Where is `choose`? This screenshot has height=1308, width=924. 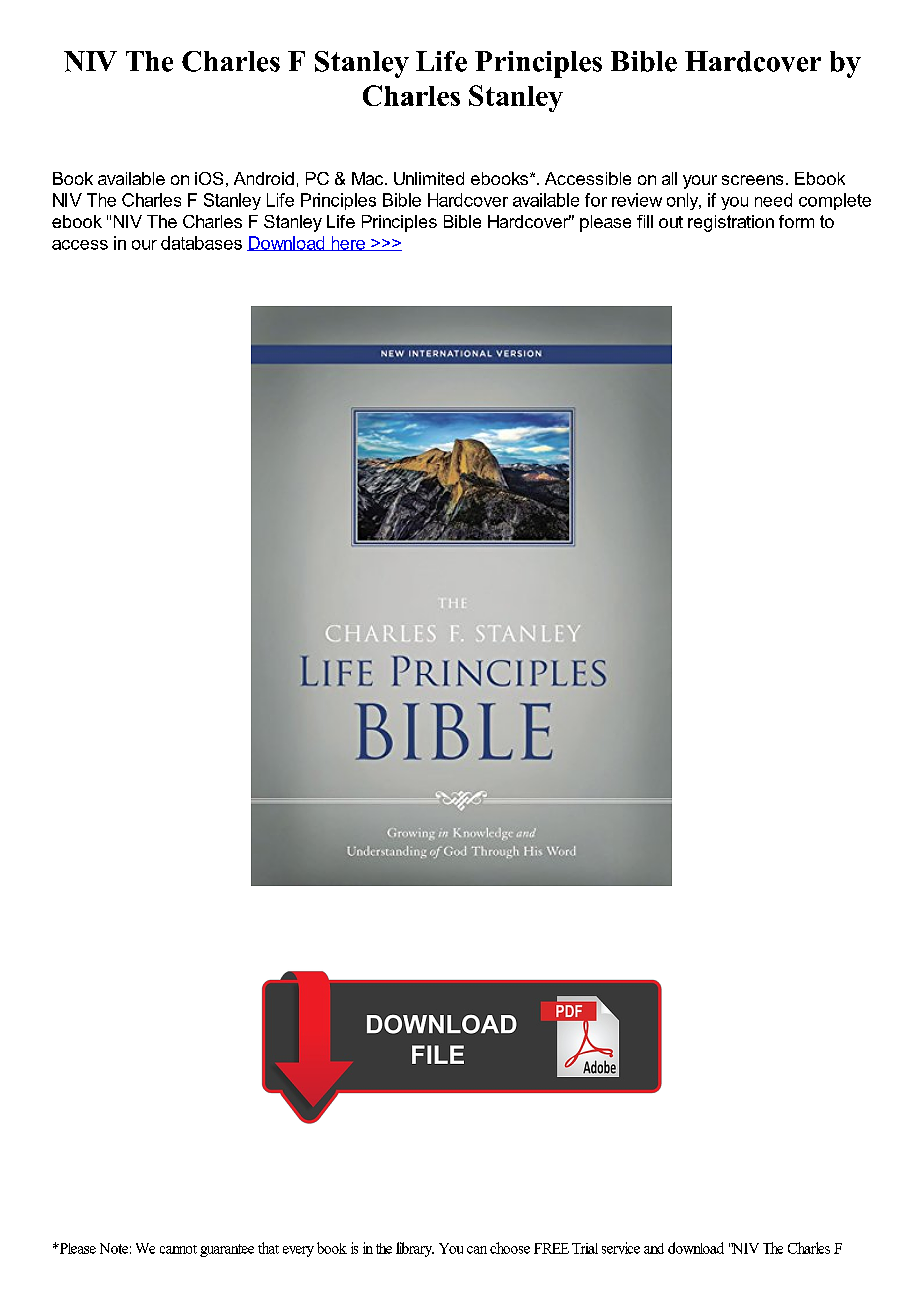
choose is located at coordinates (510, 1248).
